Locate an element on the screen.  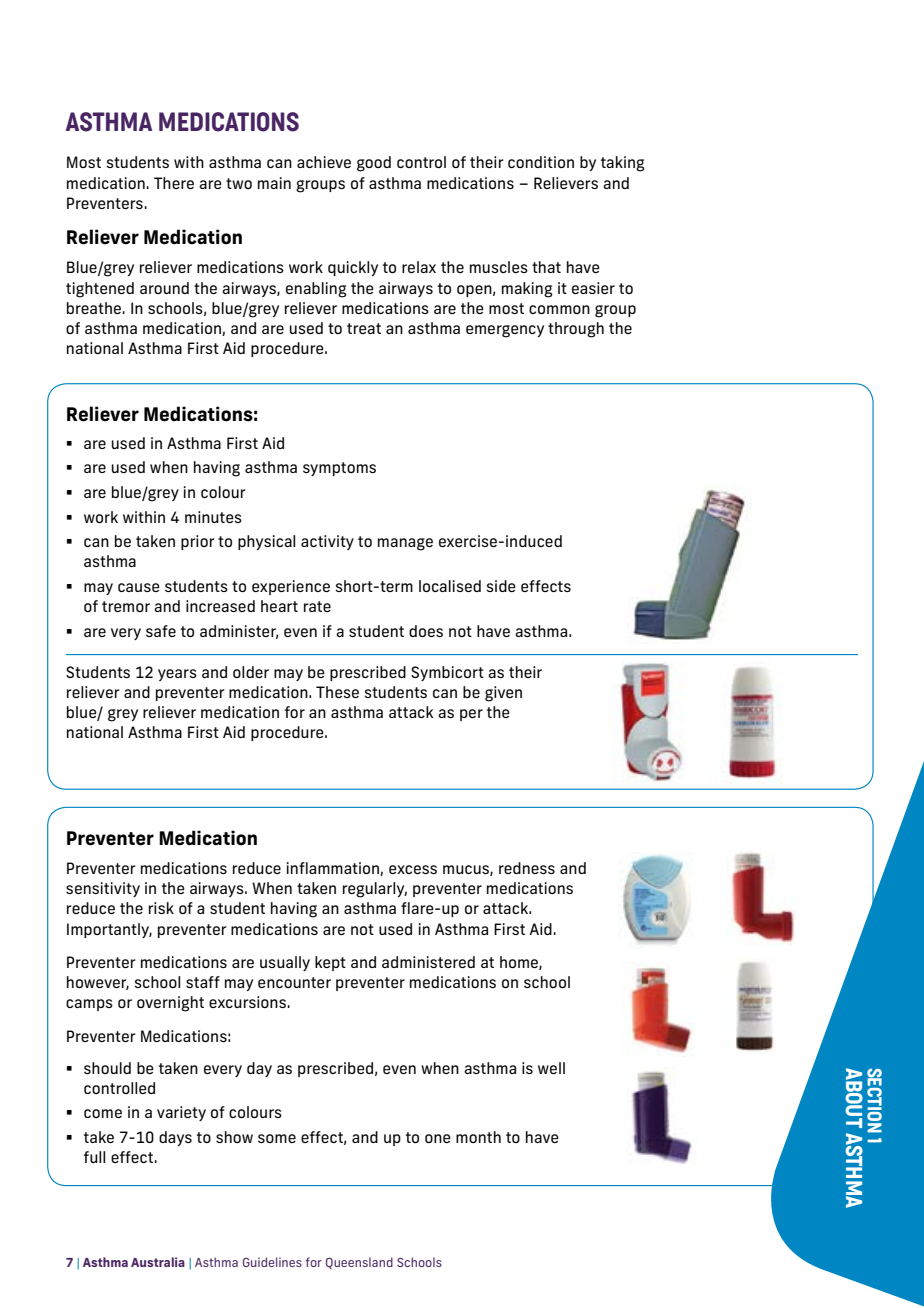
symptoms is located at coordinates (339, 469).
